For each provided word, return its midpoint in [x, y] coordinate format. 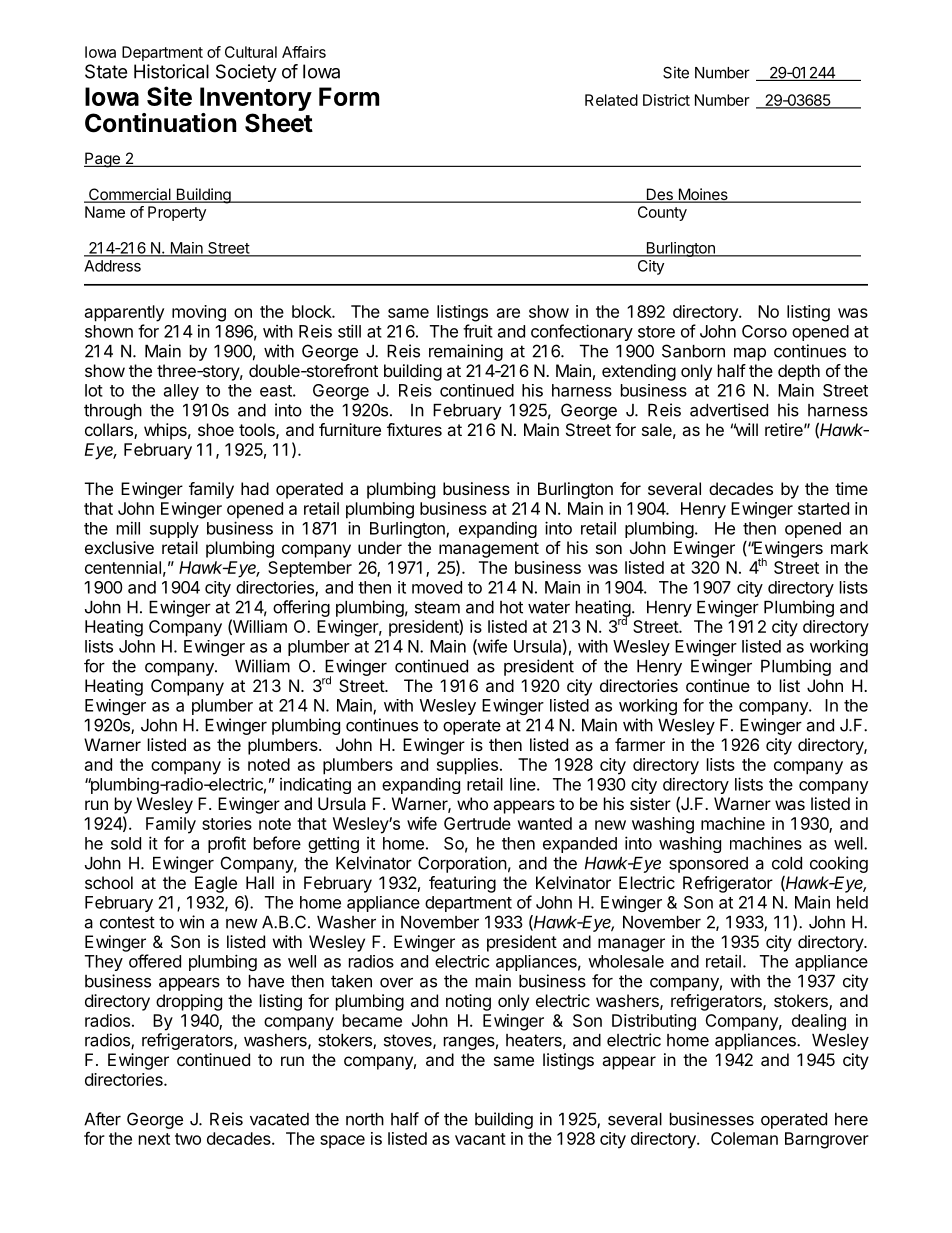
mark [849, 547]
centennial [123, 567]
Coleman [744, 1138]
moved [437, 587]
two [188, 1139]
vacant [480, 1139]
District [666, 100]
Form [349, 96]
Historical [171, 71]
